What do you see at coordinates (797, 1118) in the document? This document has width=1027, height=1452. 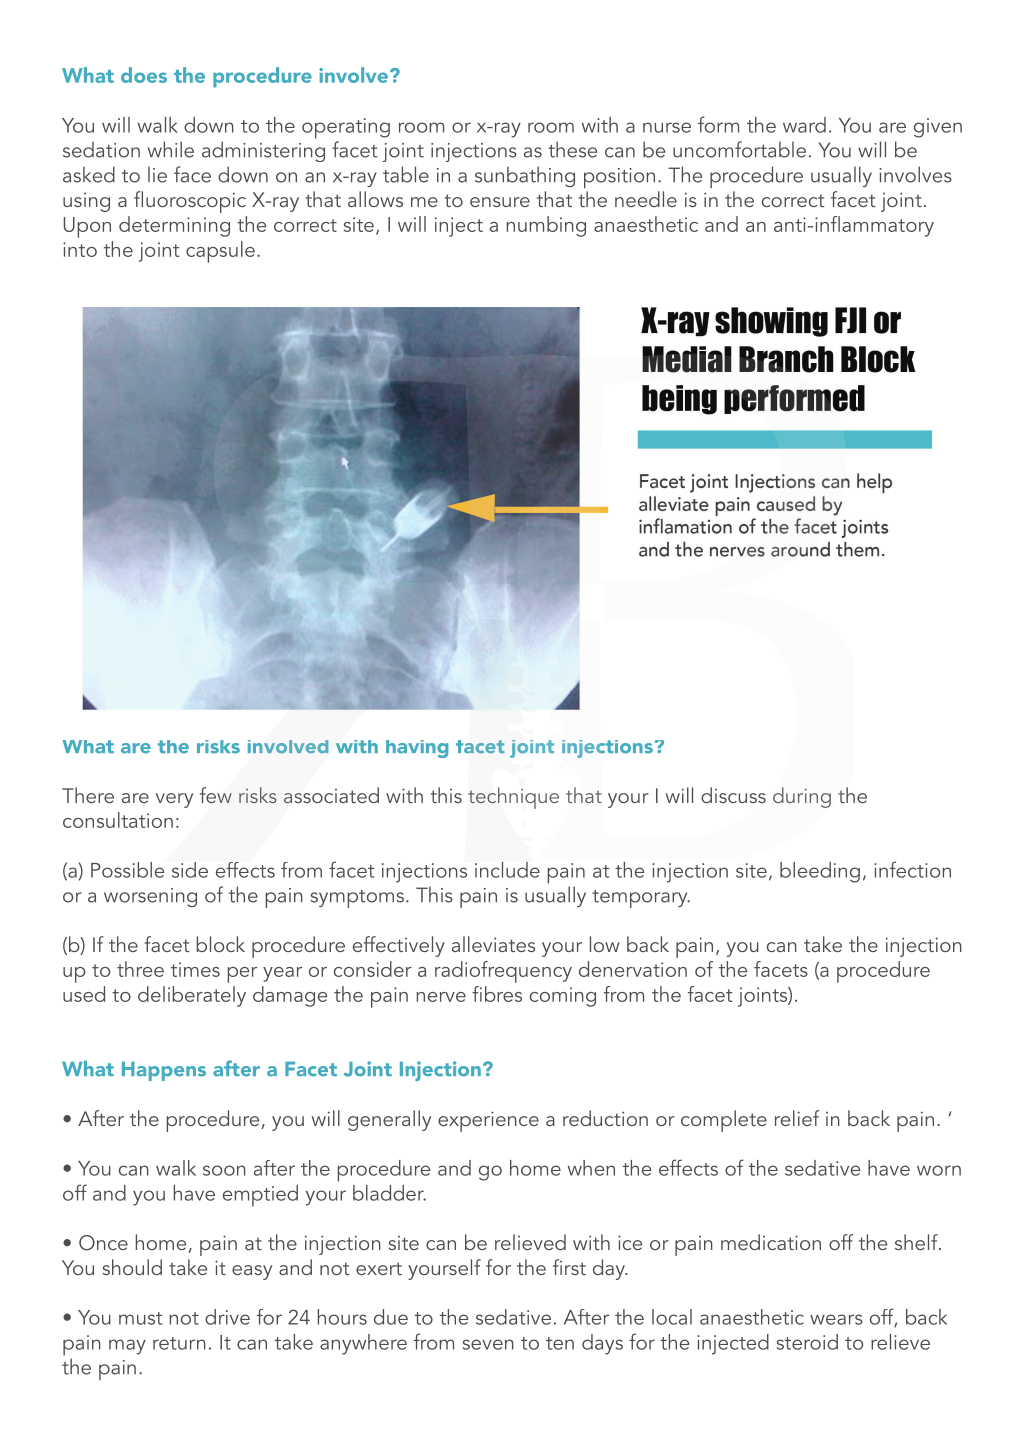 I see `relief` at bounding box center [797, 1118].
